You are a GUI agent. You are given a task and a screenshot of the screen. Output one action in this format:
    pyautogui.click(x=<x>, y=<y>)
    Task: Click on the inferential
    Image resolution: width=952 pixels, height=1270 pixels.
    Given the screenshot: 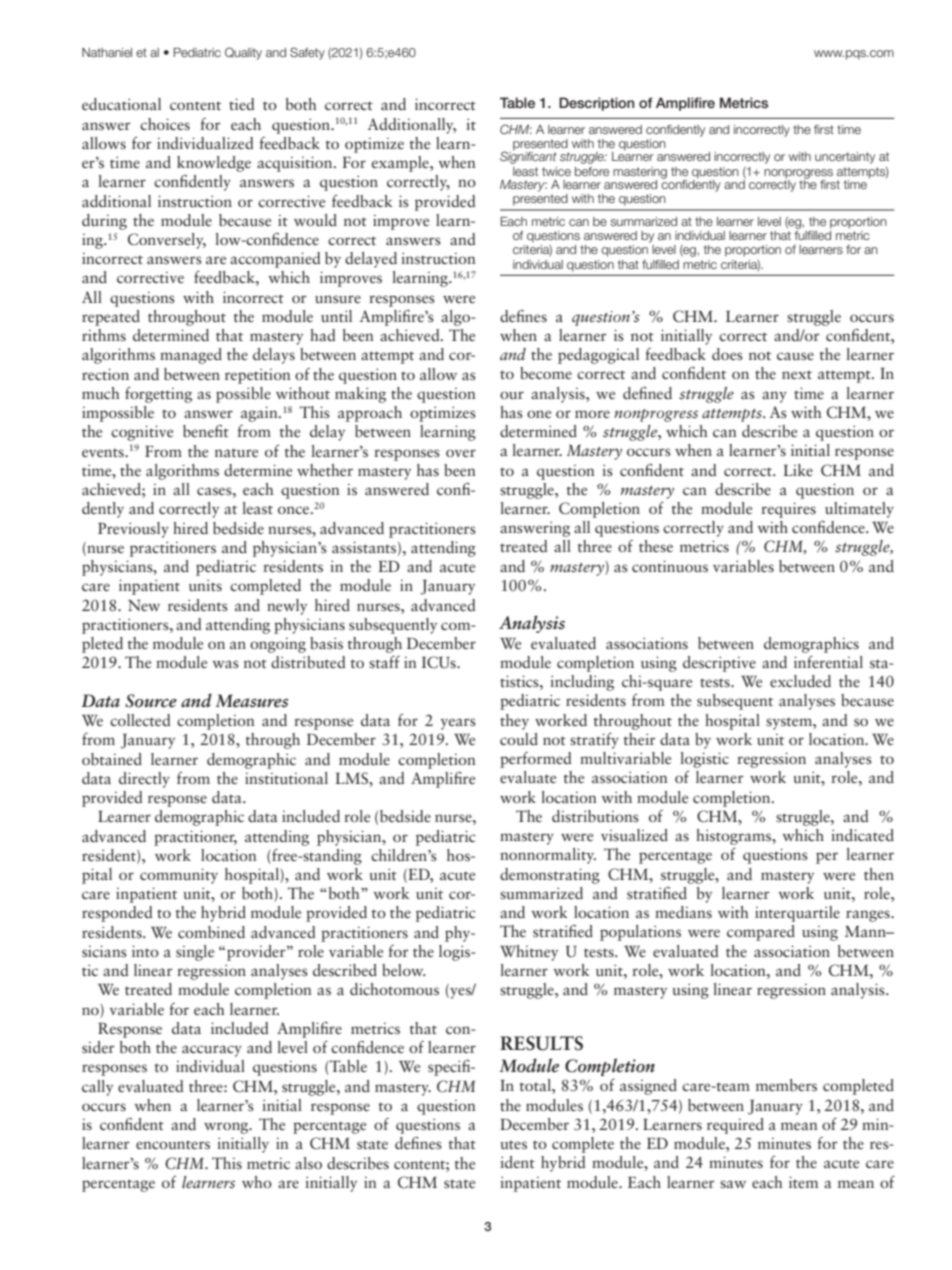 What is the action you would take?
    pyautogui.click(x=828, y=662)
